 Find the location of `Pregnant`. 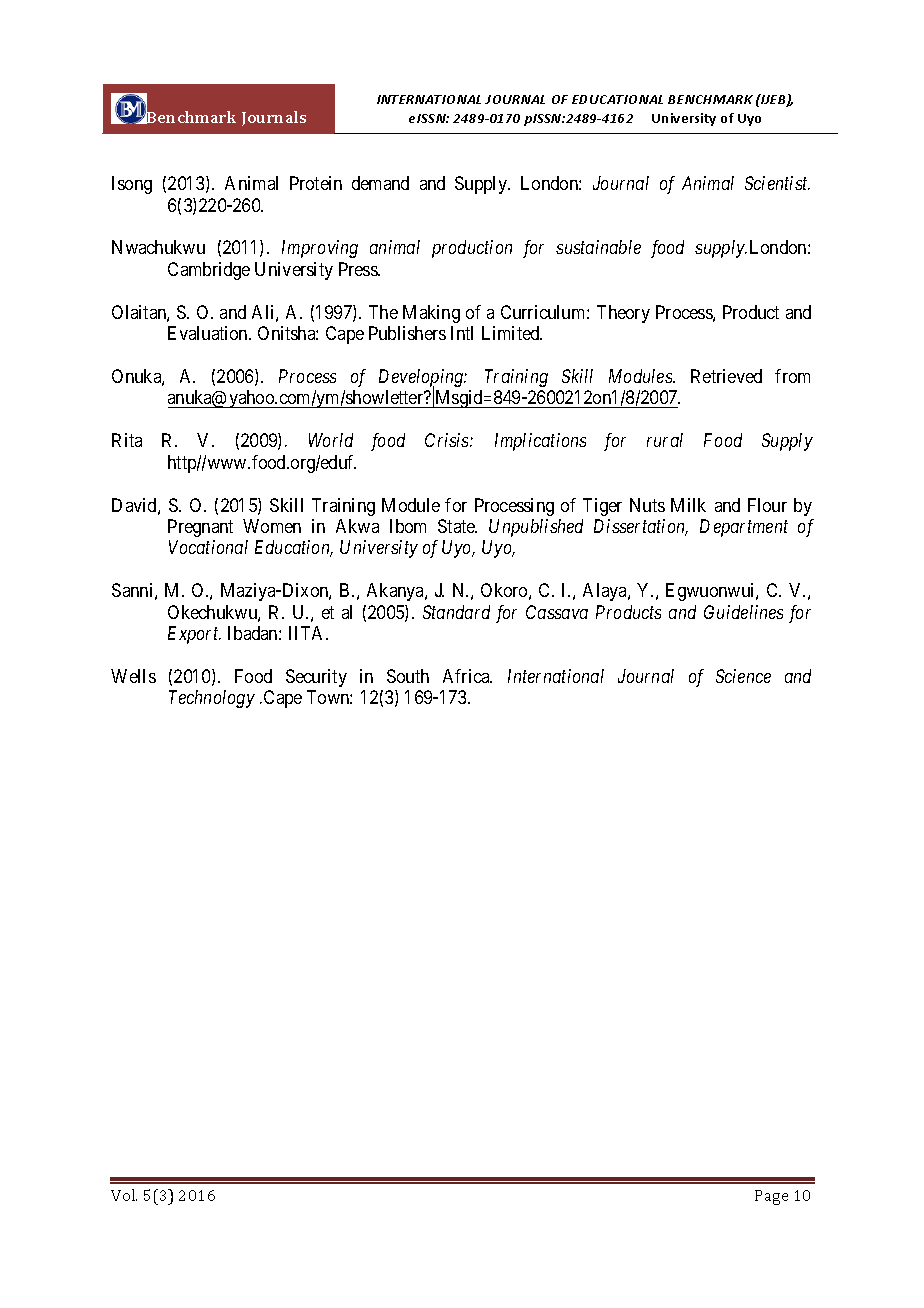

Pregnant is located at coordinates (200, 528).
